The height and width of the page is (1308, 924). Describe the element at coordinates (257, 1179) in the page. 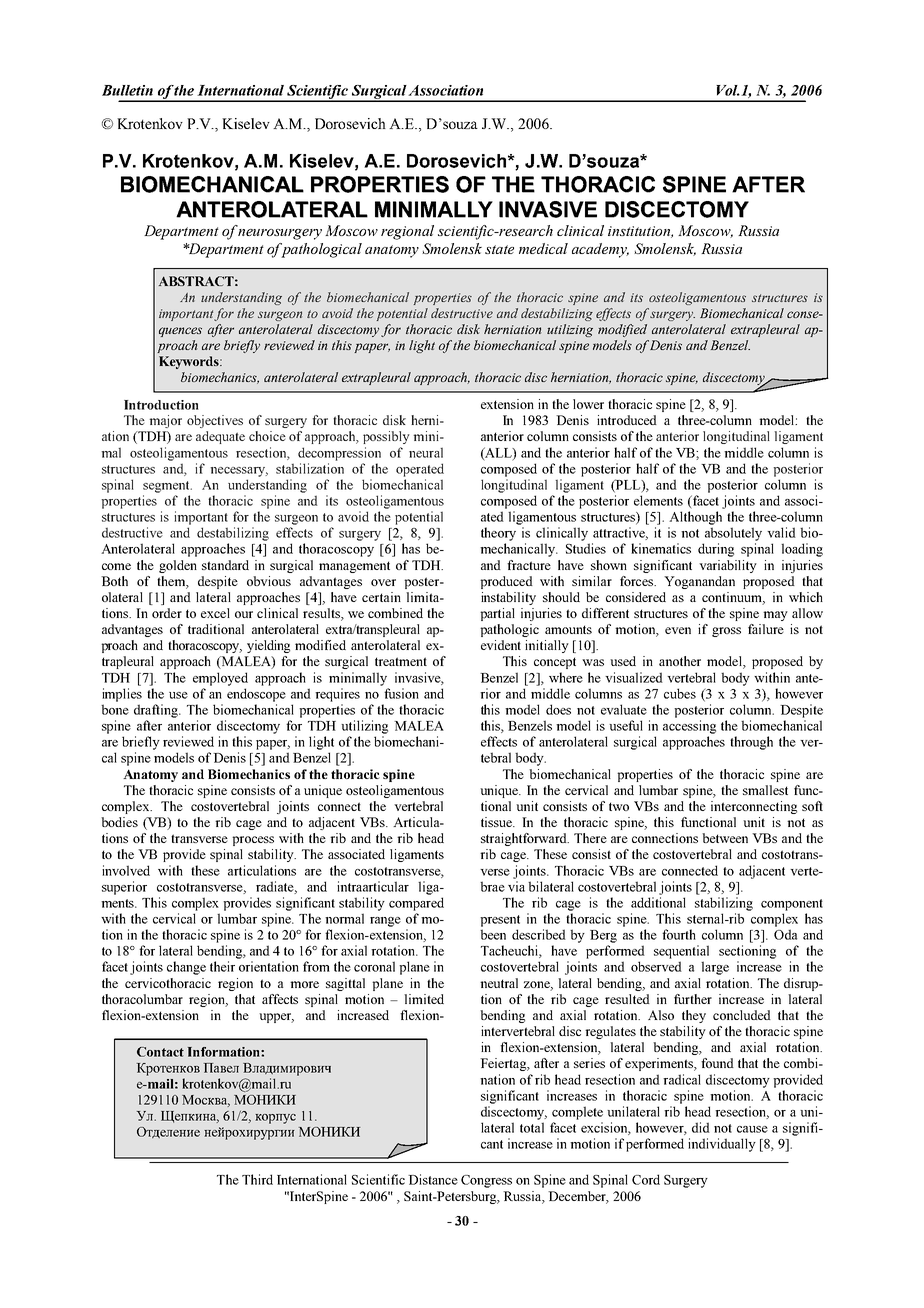

I see `Third` at that location.
